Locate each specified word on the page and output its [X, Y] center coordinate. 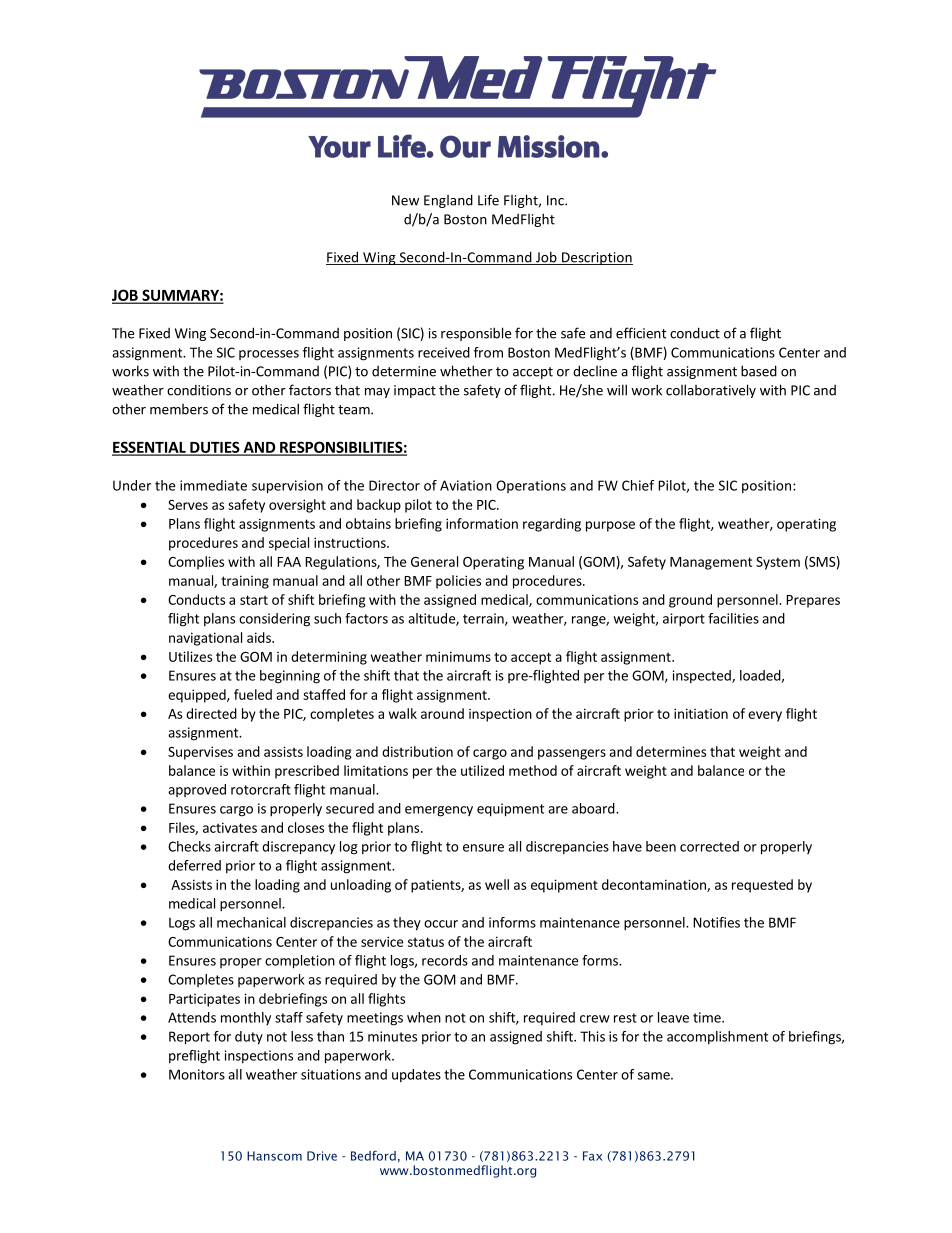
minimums [458, 656]
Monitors [197, 1074]
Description [596, 258]
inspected [703, 676]
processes [269, 355]
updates [416, 1075]
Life [488, 200]
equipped [198, 696]
